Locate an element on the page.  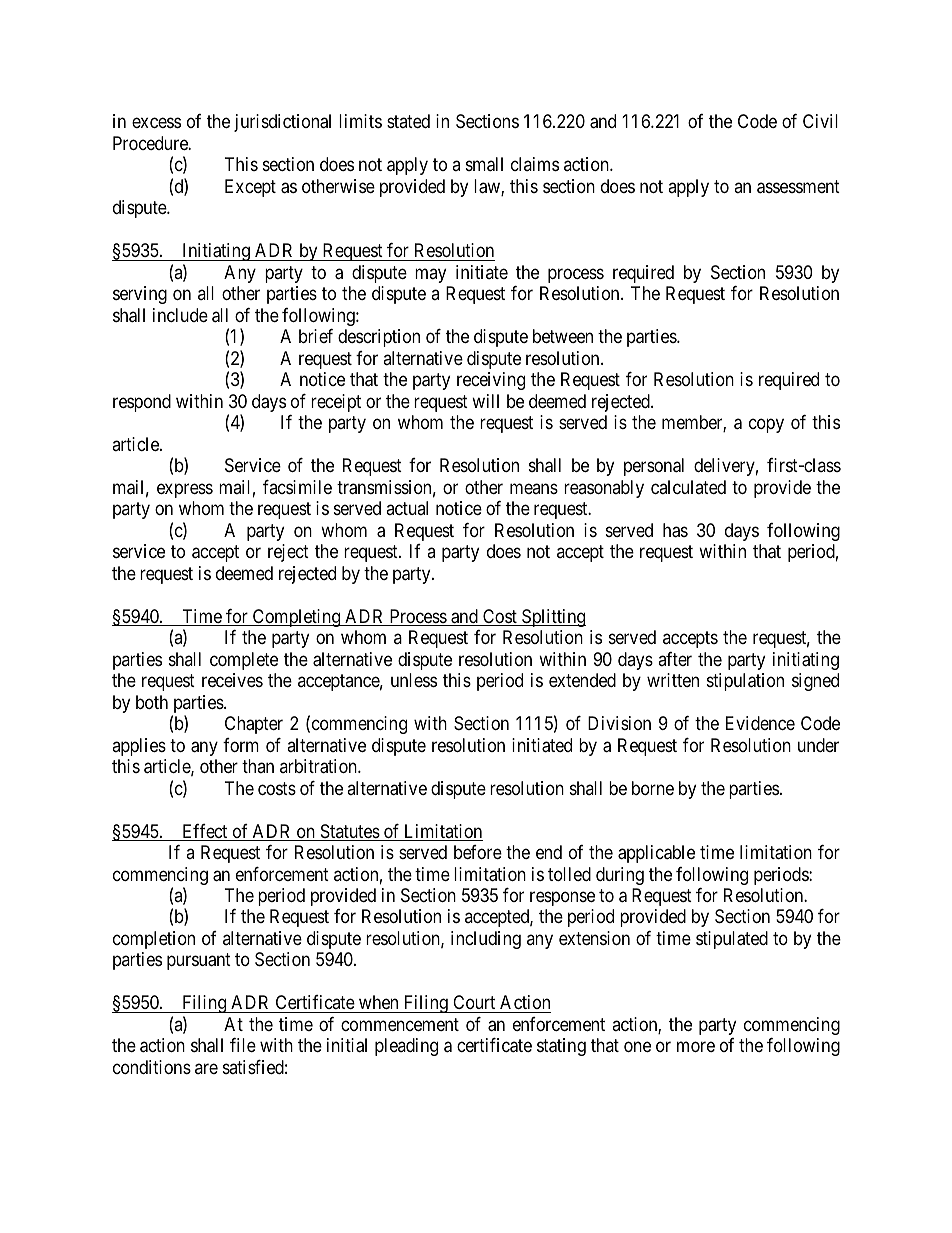
has is located at coordinates (675, 530).
